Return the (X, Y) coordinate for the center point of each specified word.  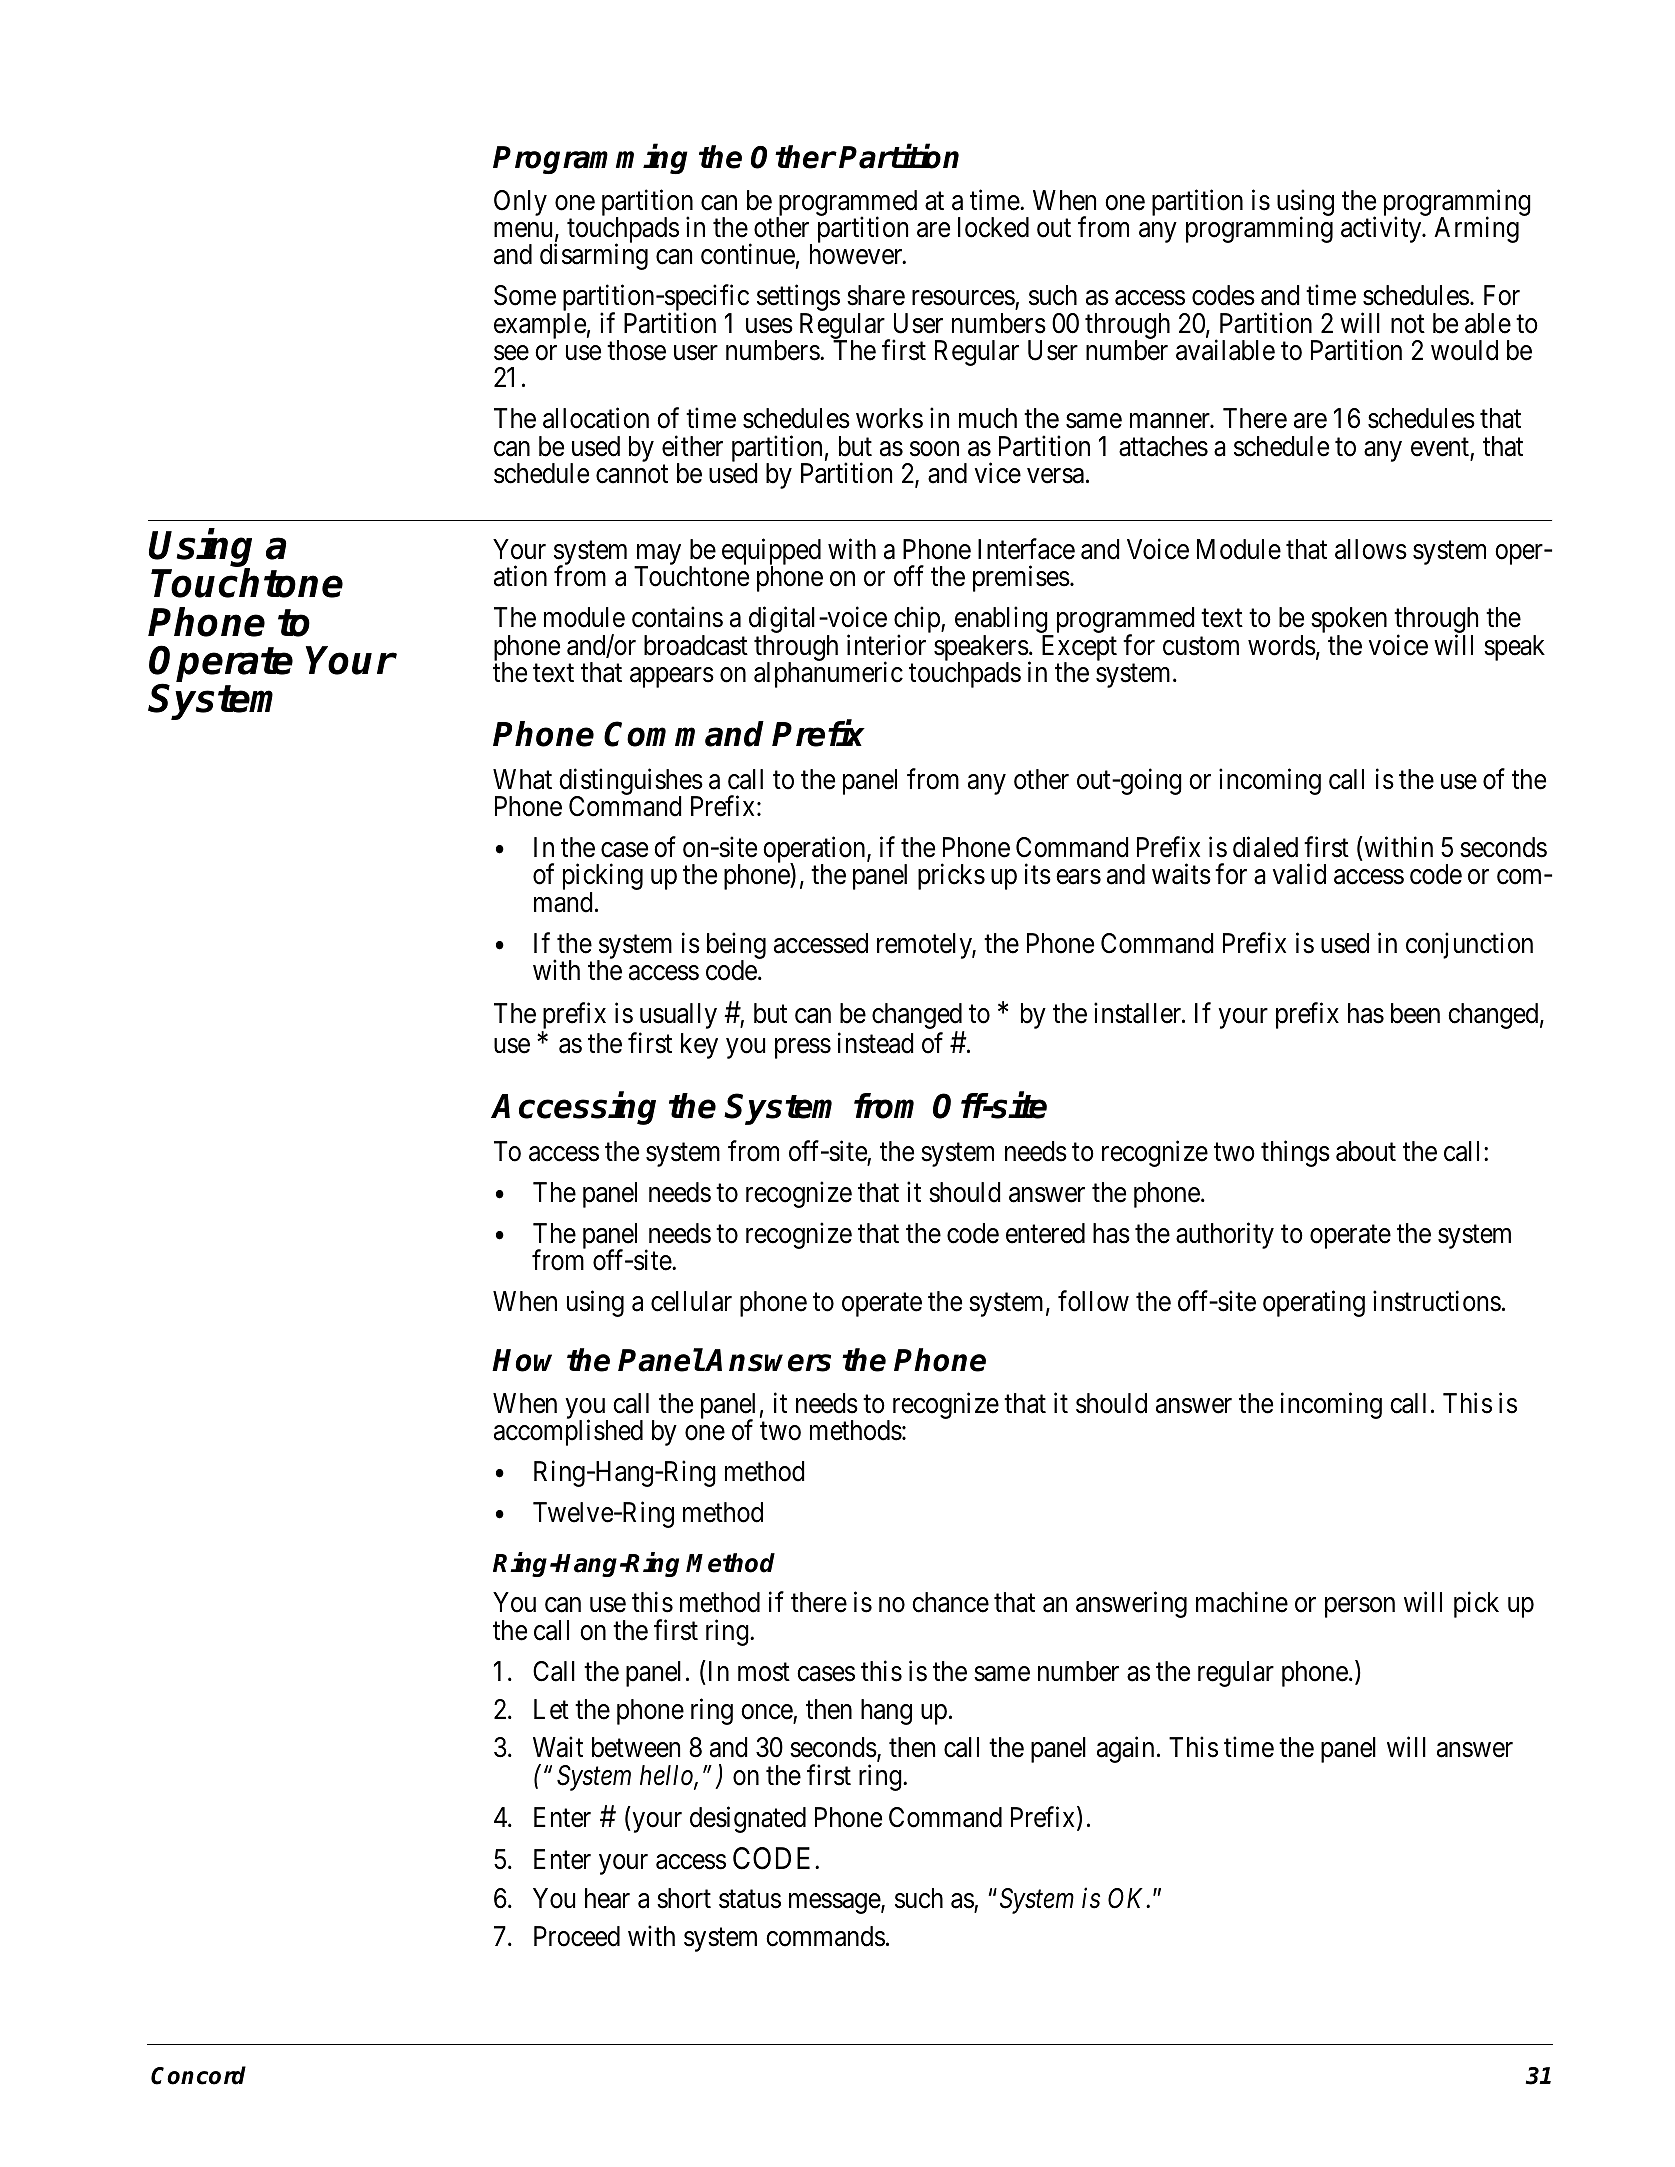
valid (1299, 874)
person (1360, 1608)
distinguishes (631, 783)
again (1125, 1750)
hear (607, 1898)
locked (993, 227)
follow (1093, 1301)
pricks (951, 877)
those (636, 350)
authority (1225, 1235)
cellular (691, 1301)
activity (1382, 229)
